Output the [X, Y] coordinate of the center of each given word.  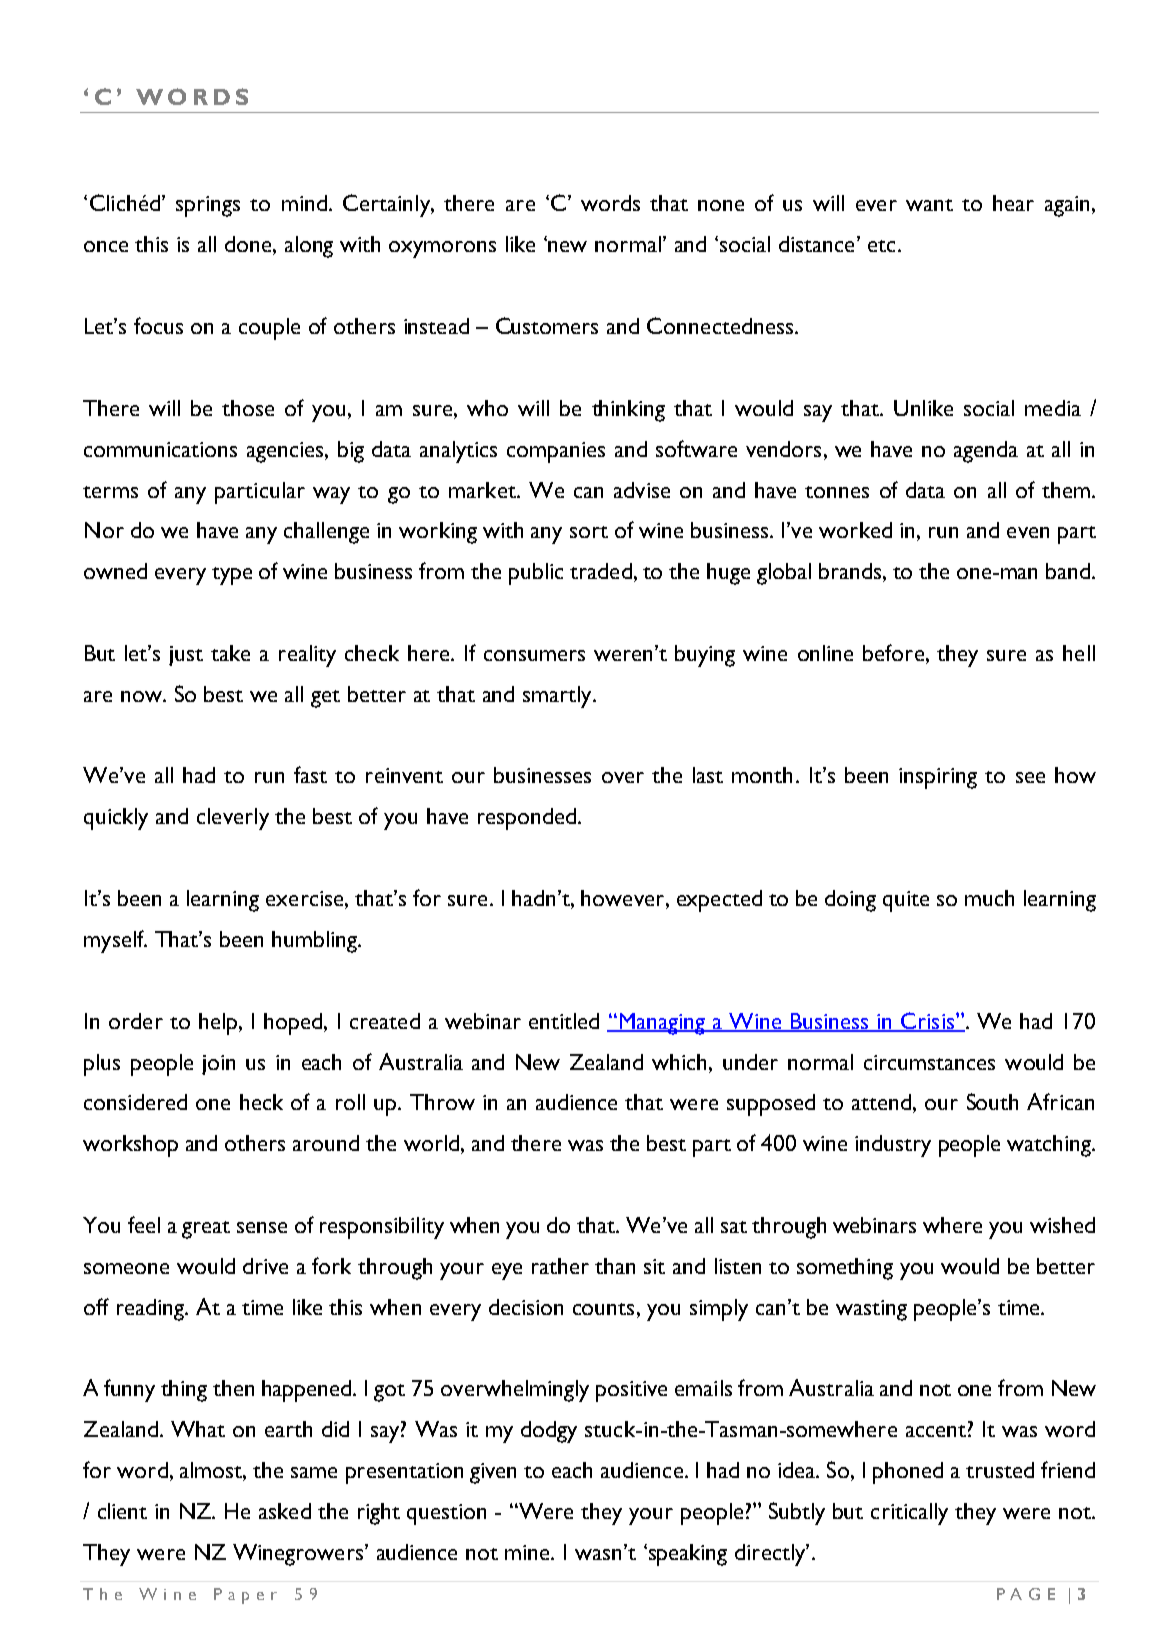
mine [529, 1552]
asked [285, 1511]
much [989, 898]
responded [527, 819]
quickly [116, 819]
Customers [547, 325]
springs [208, 206]
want [929, 205]
